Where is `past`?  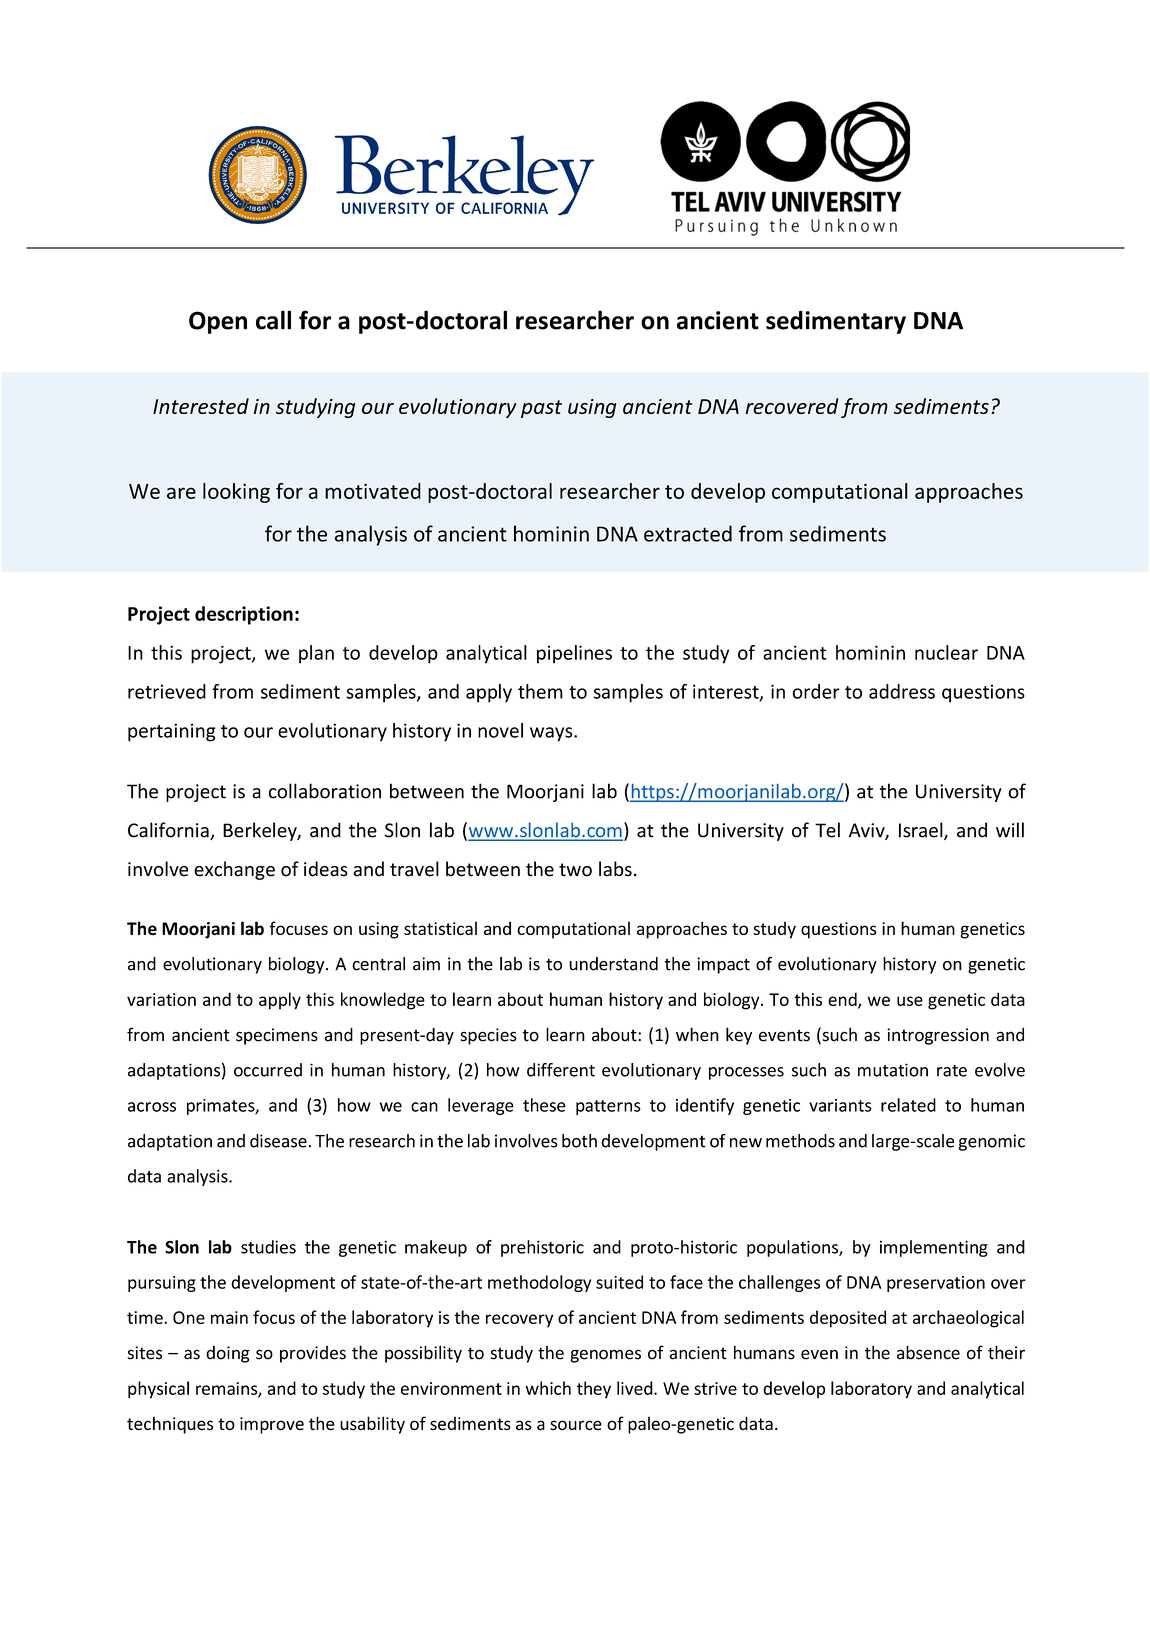
past is located at coordinates (541, 409).
